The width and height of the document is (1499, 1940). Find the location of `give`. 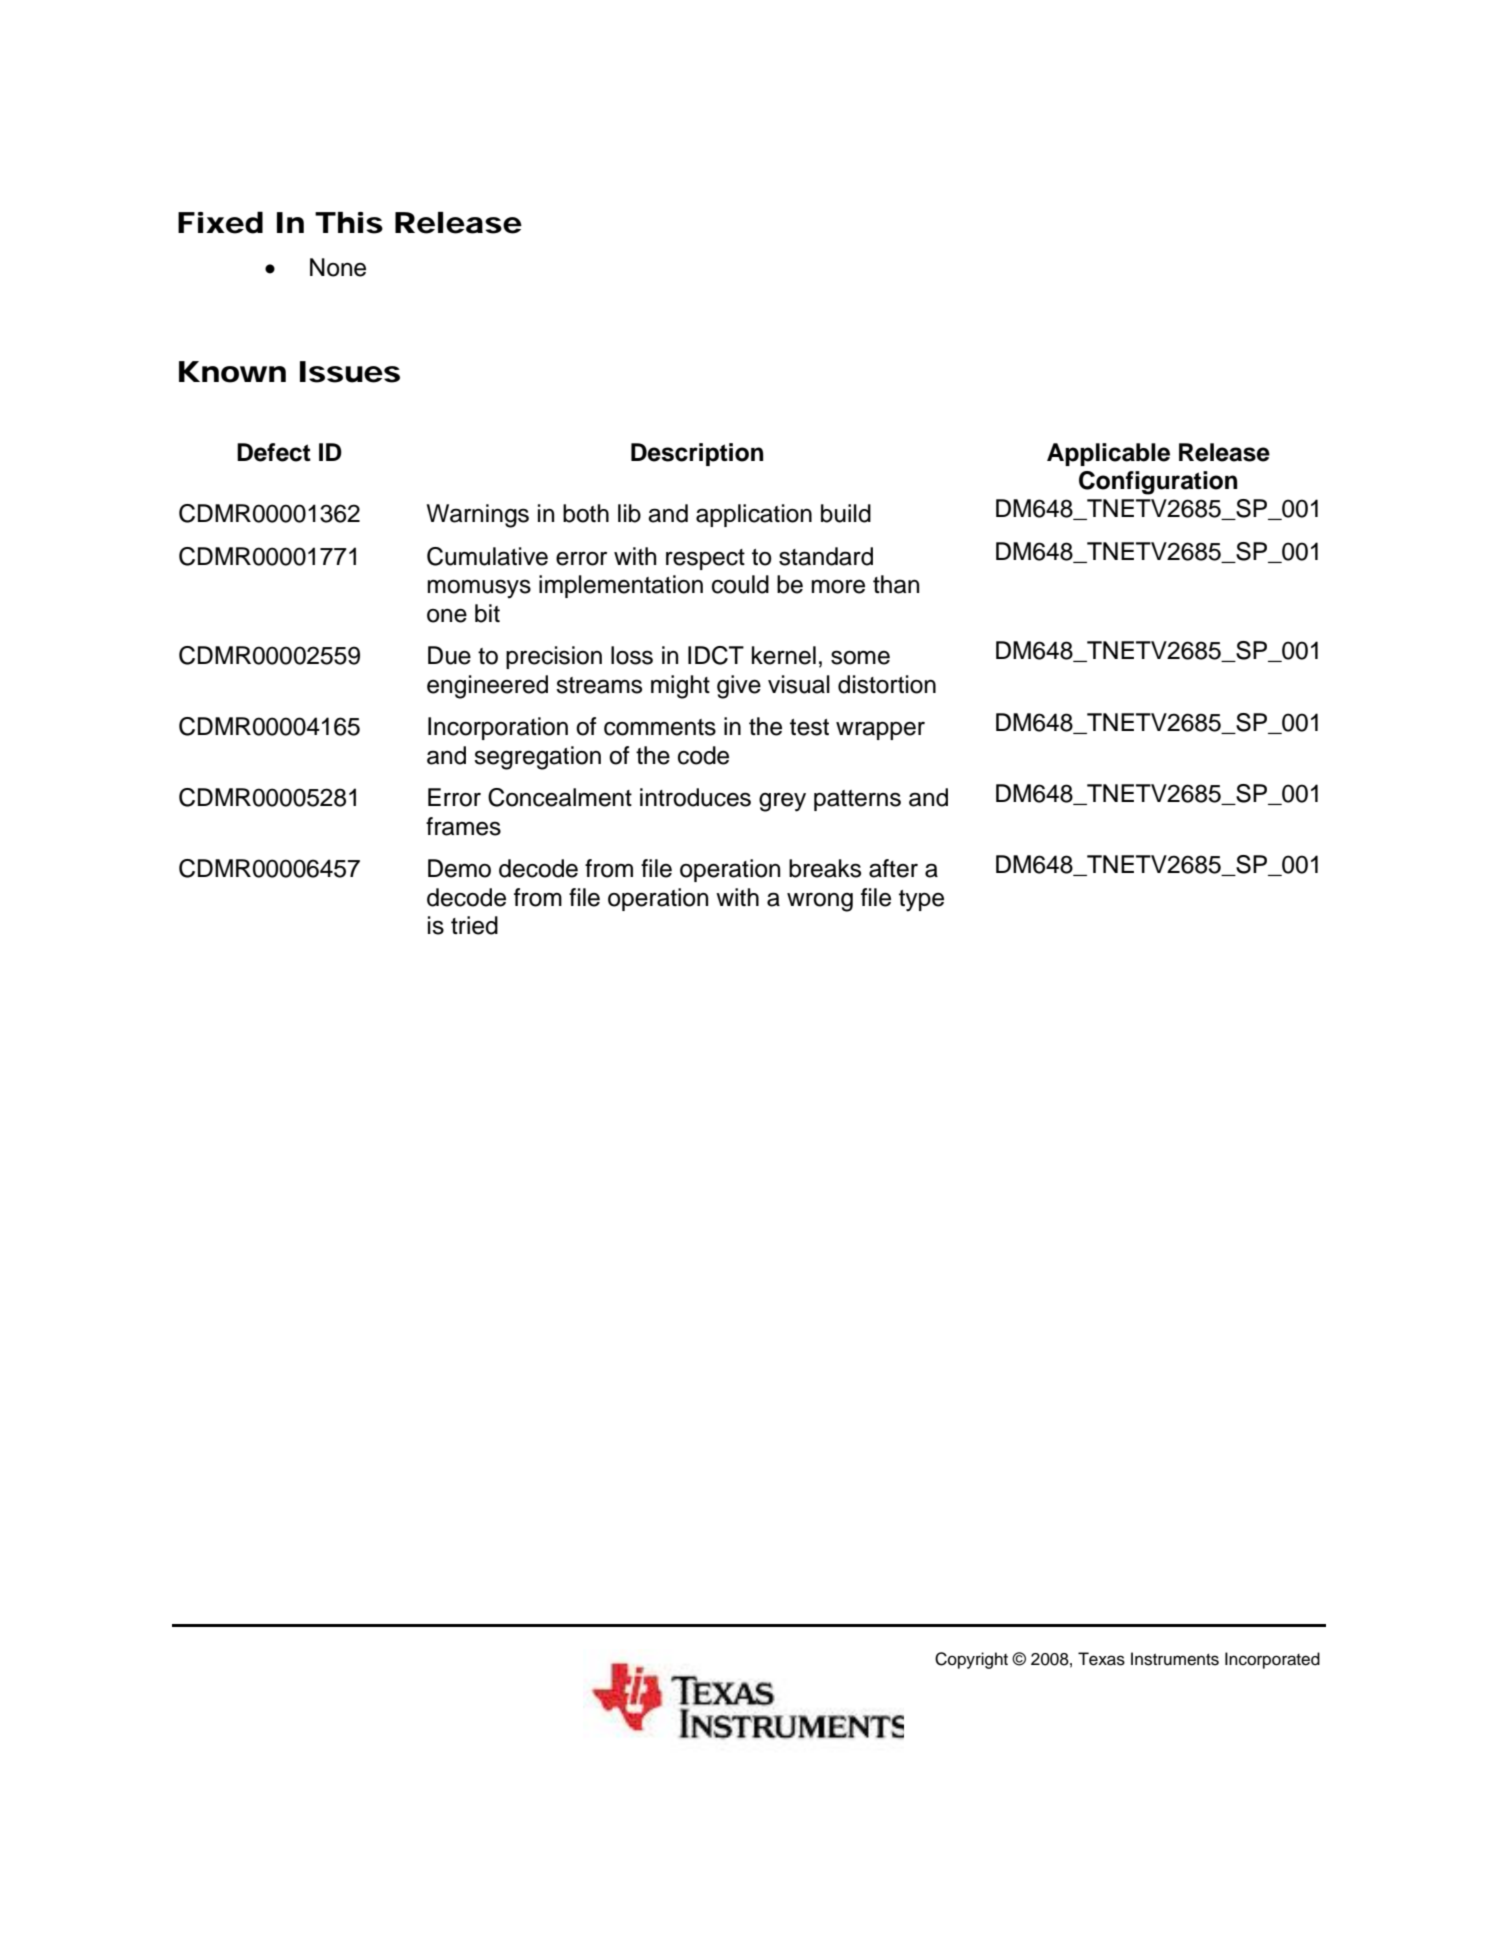

give is located at coordinates (739, 687).
